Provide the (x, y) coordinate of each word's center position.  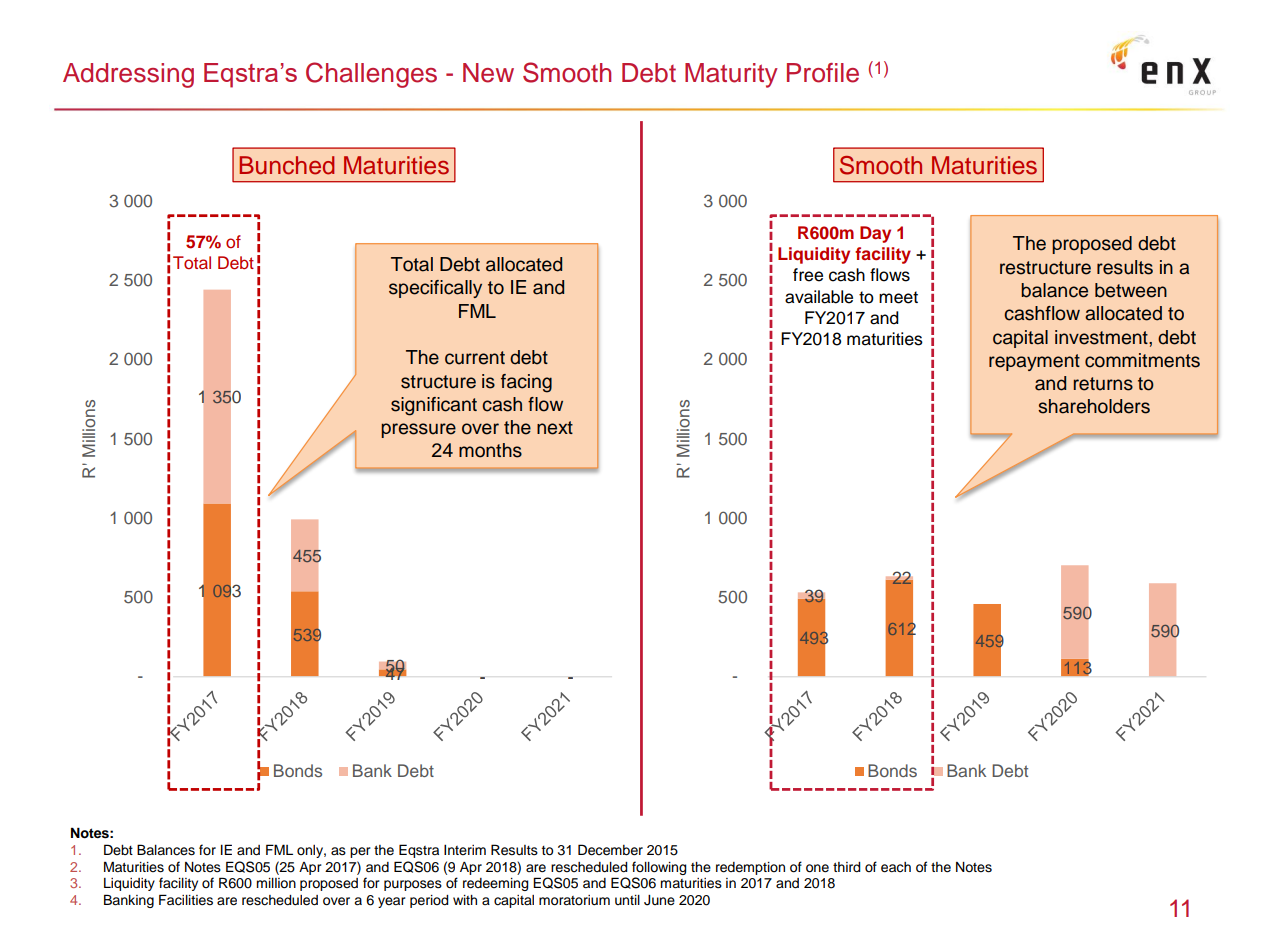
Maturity (731, 75)
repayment (1034, 362)
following (659, 868)
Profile (823, 73)
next (555, 428)
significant (434, 406)
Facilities (186, 900)
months (490, 450)
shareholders (1094, 406)
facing (526, 383)
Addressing (128, 75)
